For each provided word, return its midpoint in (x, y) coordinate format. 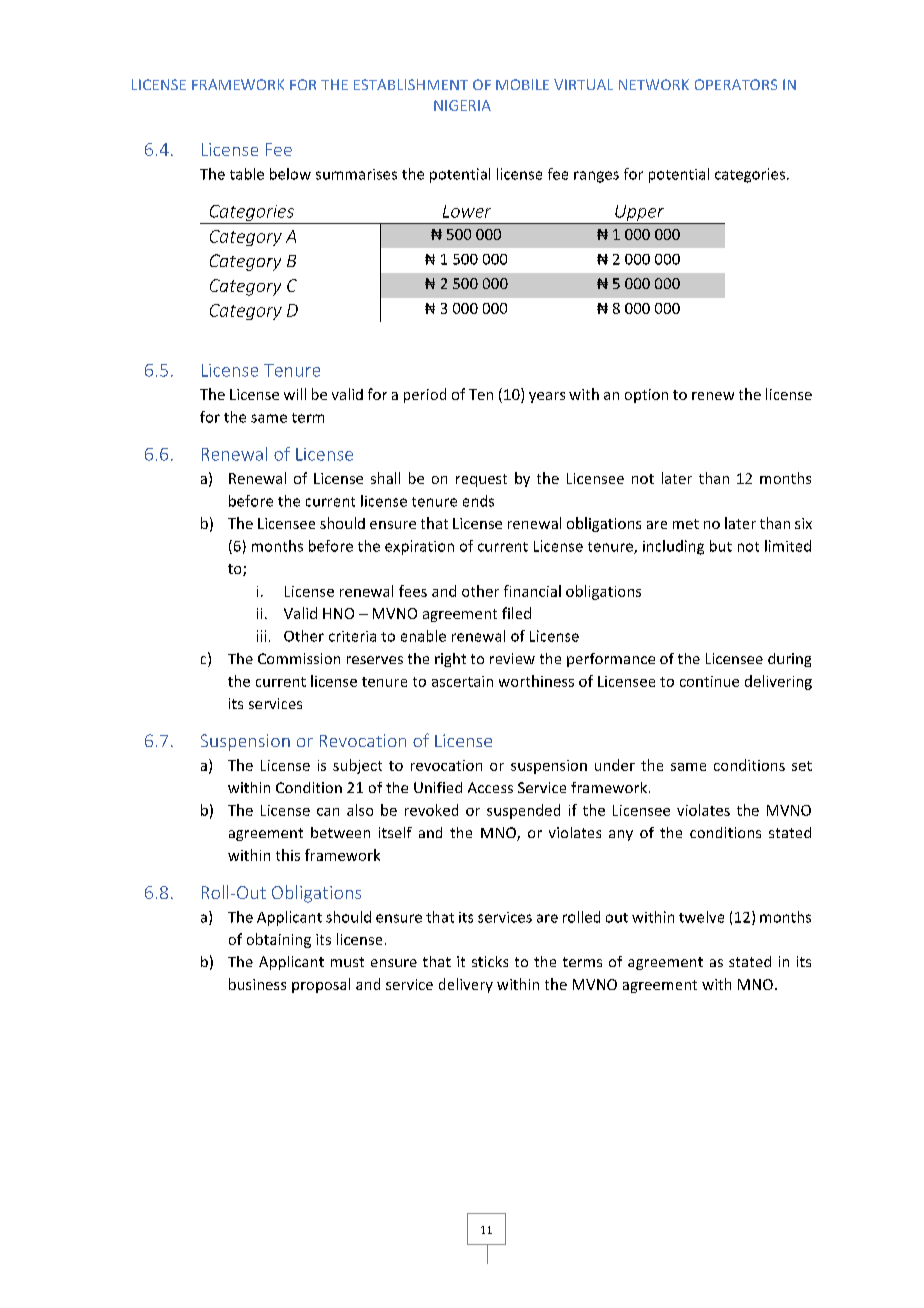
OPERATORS (736, 84)
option (646, 396)
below (290, 174)
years (547, 397)
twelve (701, 917)
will (295, 394)
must (347, 962)
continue (709, 681)
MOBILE (522, 84)
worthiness (536, 681)
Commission (299, 658)
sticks (490, 961)
